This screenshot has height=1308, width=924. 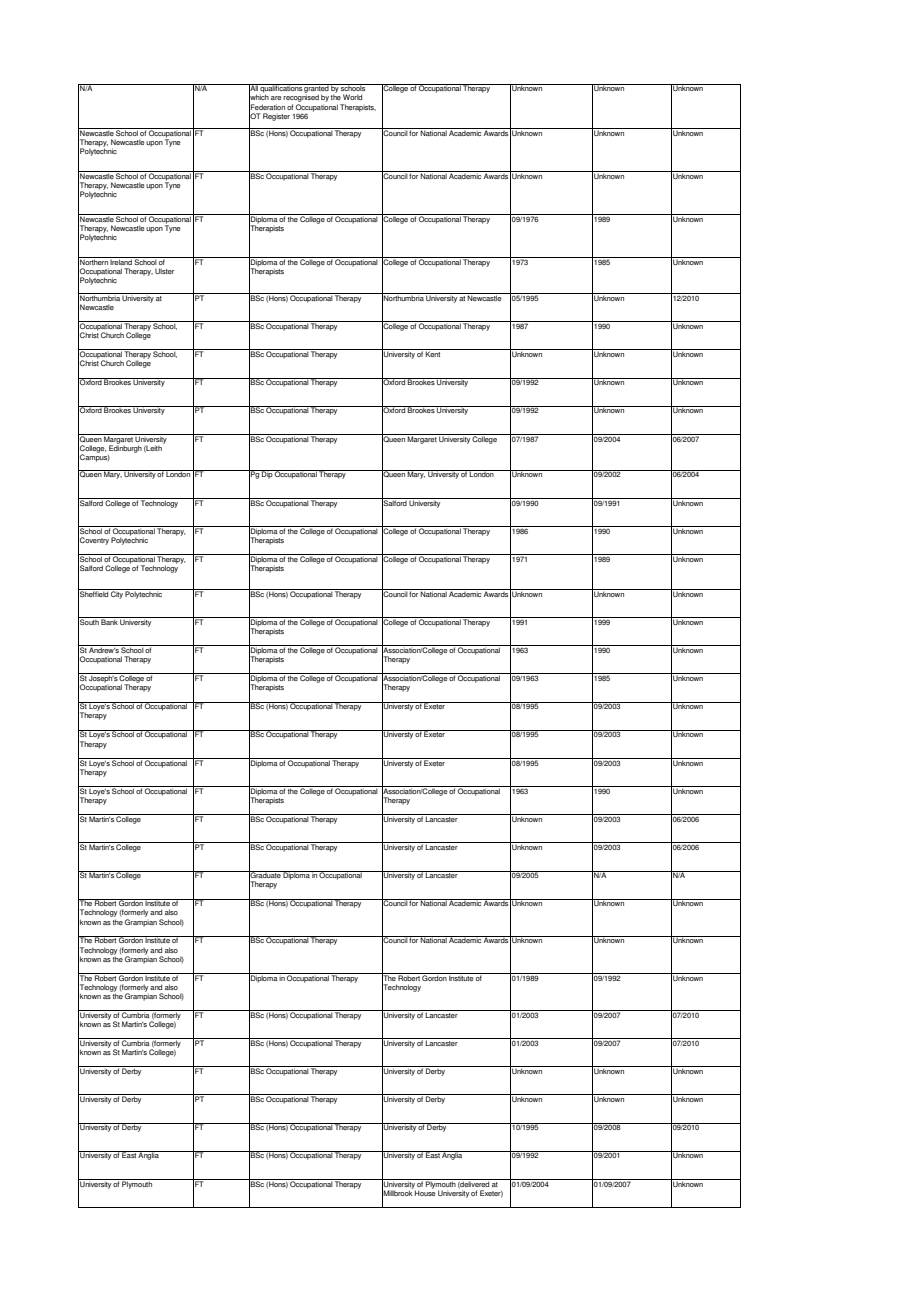 I want to click on Ireland, so click(x=121, y=261).
